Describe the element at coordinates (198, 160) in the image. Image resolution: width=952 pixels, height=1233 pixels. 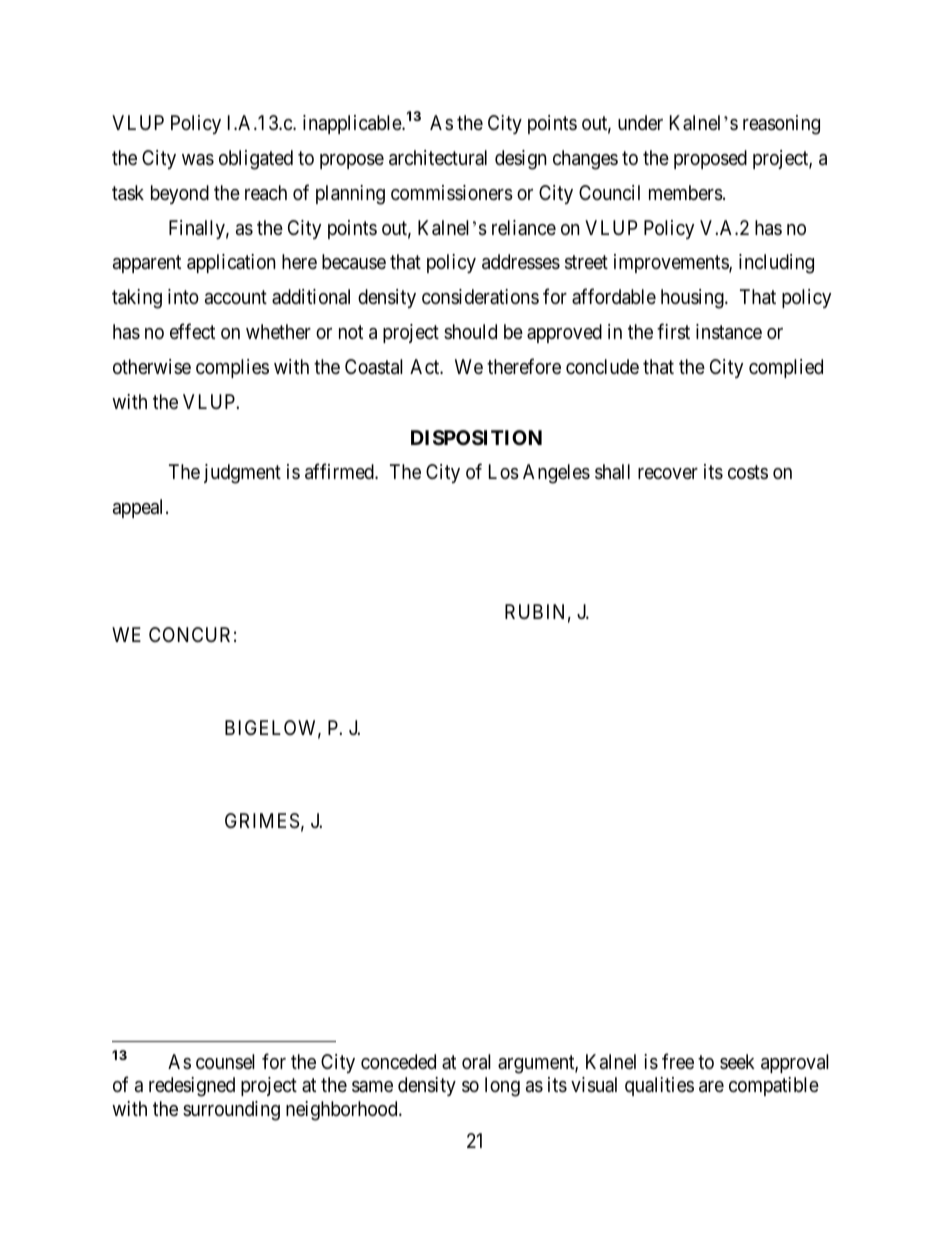
I see `was` at that location.
